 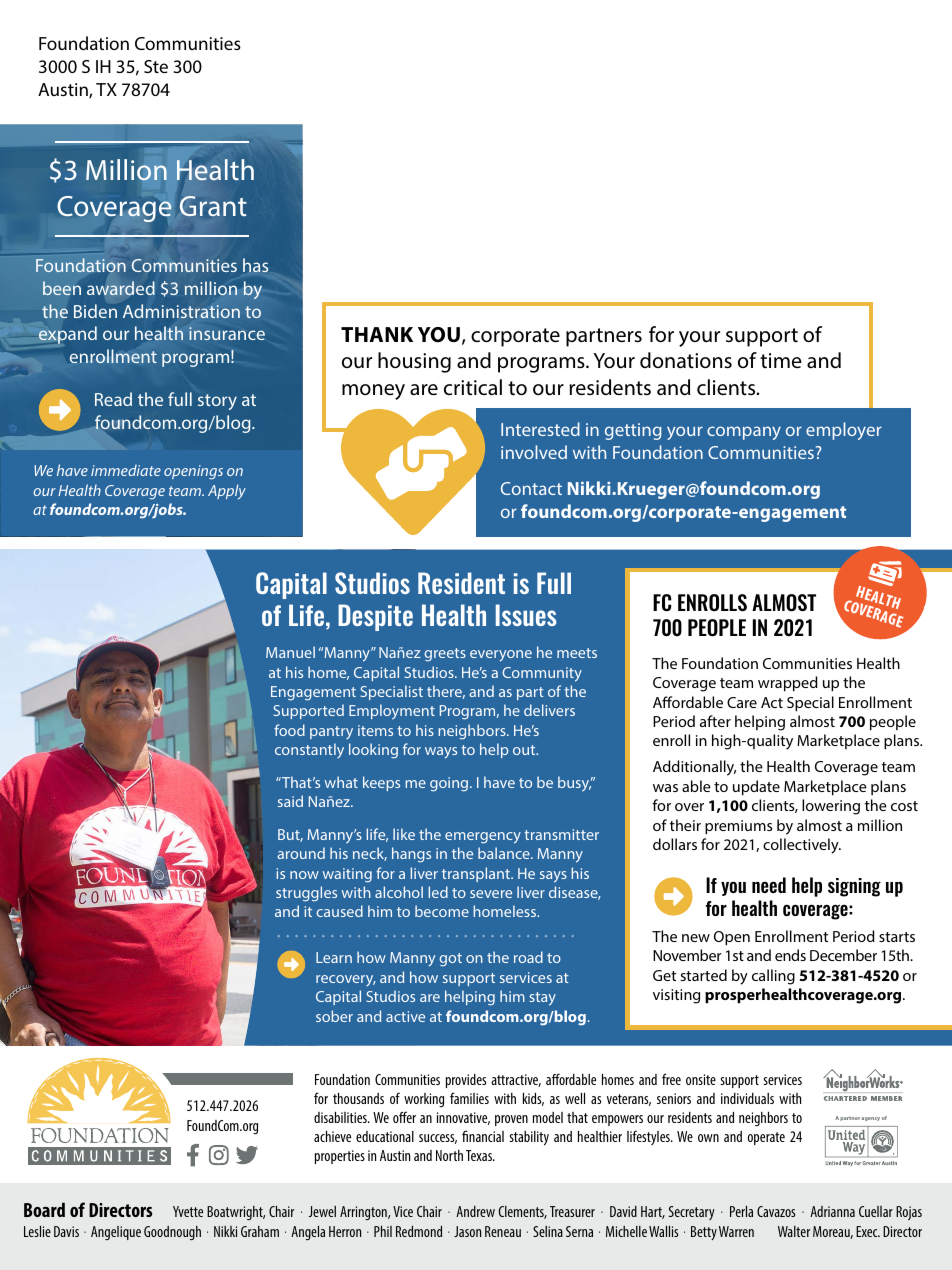 I want to click on time, so click(x=781, y=360).
